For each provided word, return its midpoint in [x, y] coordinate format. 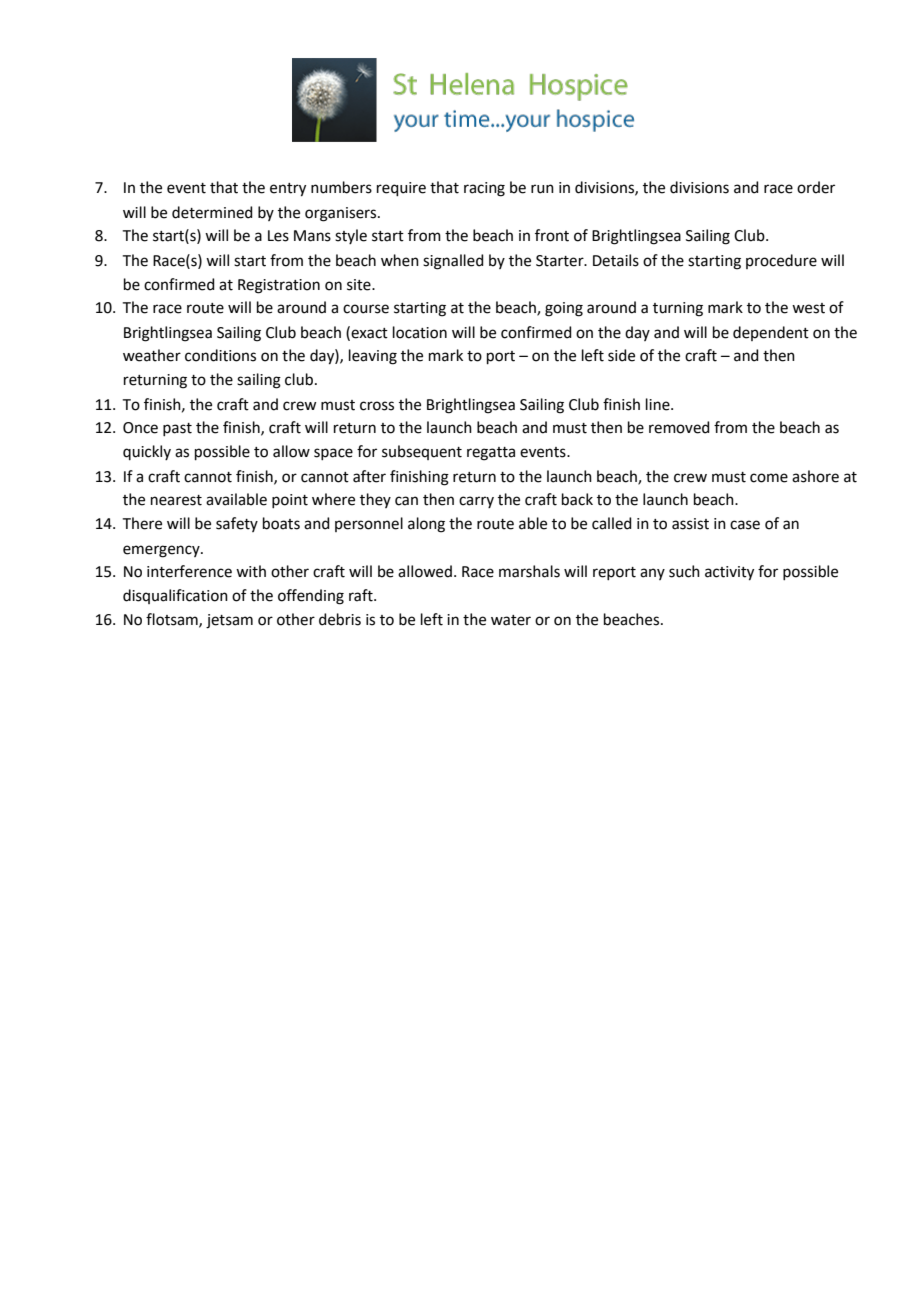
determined [212, 212]
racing [484, 189]
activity [729, 573]
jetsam [229, 621]
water [511, 620]
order [816, 187]
